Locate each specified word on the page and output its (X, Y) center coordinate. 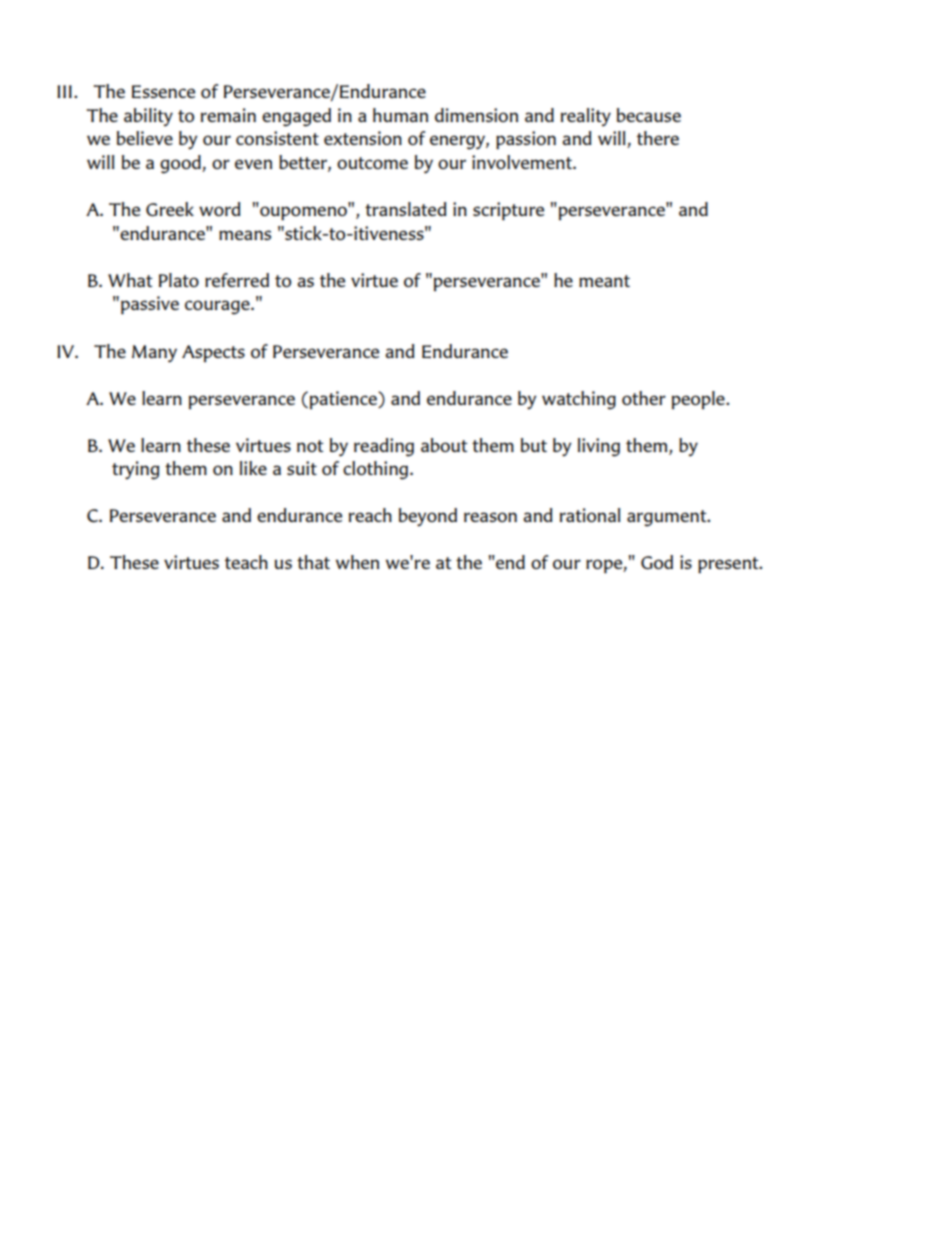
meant (604, 281)
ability (148, 117)
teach (246, 562)
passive (150, 305)
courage (218, 307)
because (649, 115)
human (400, 115)
